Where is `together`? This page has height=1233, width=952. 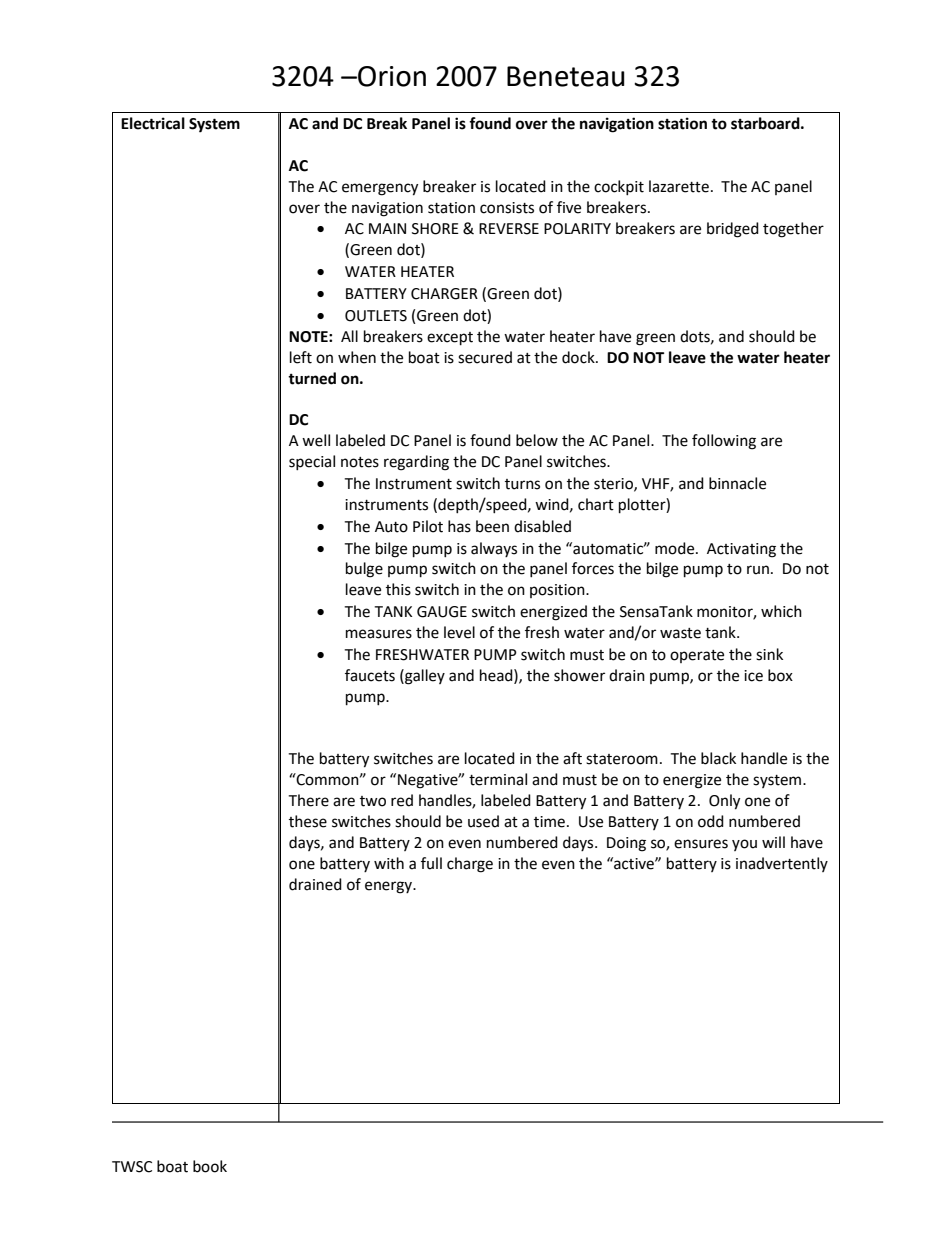 together is located at coordinates (793, 230).
